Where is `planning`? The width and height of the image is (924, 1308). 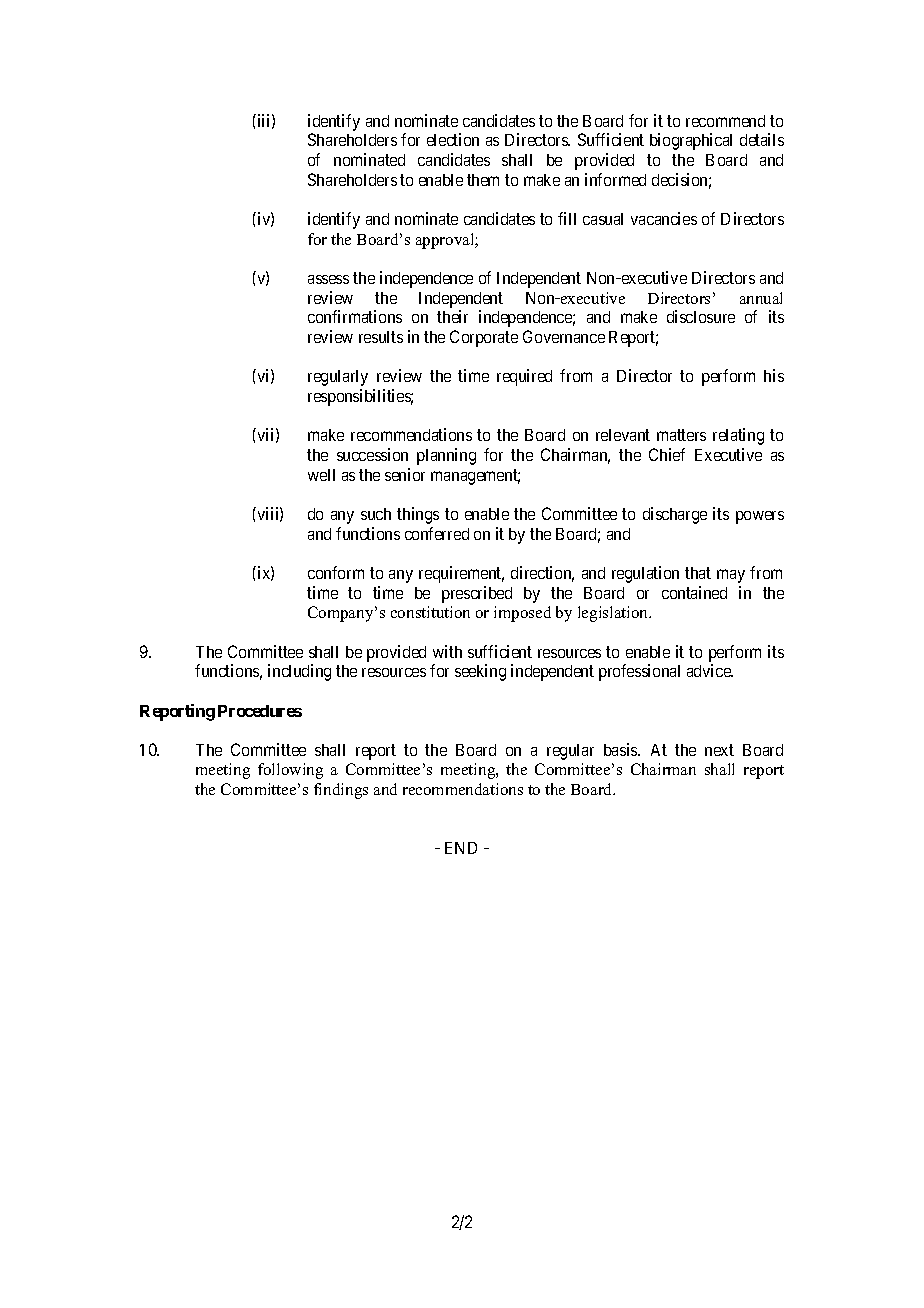
planning is located at coordinates (446, 456).
